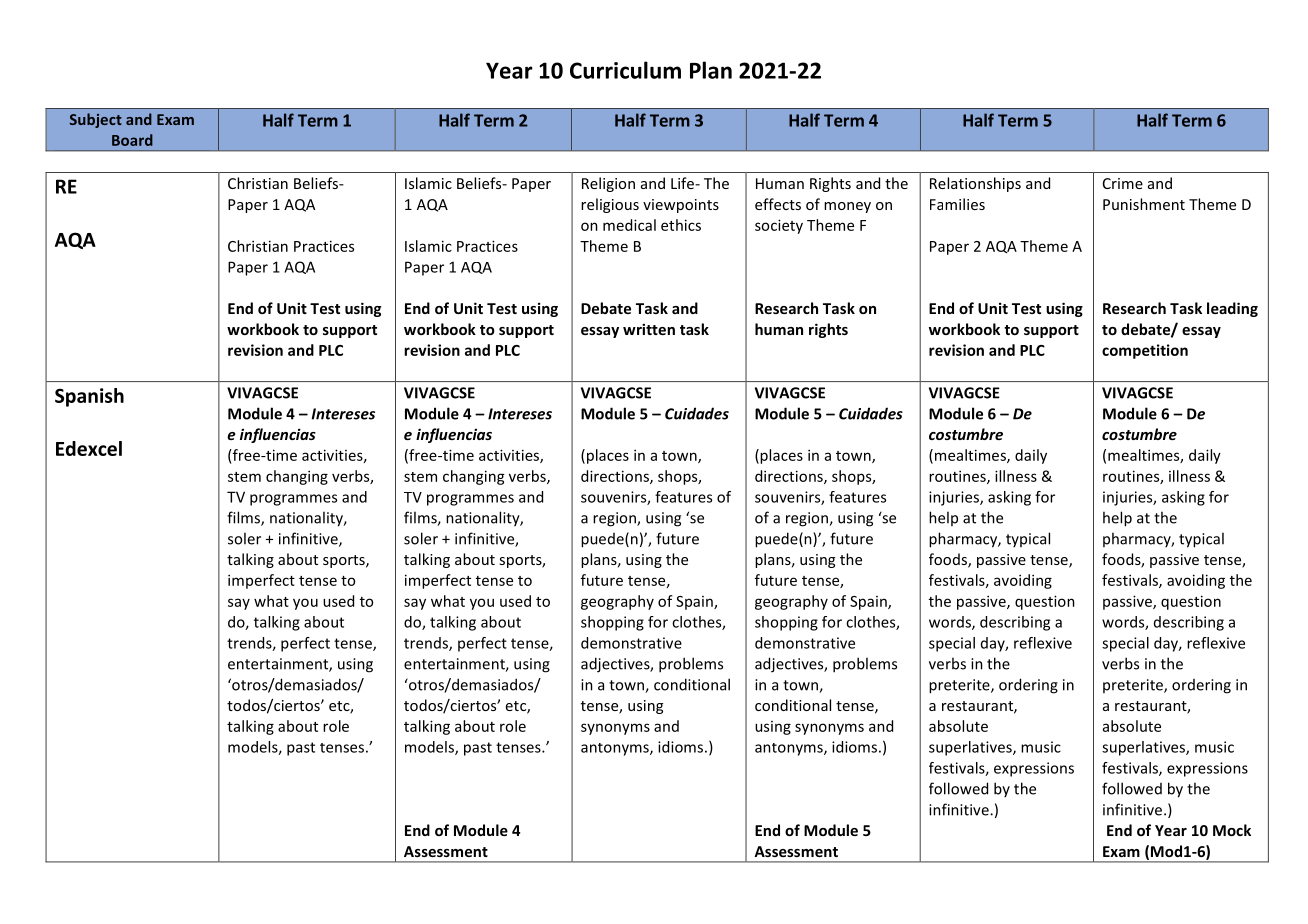 The width and height of the image is (1308, 924). I want to click on Crime, so click(1123, 183).
